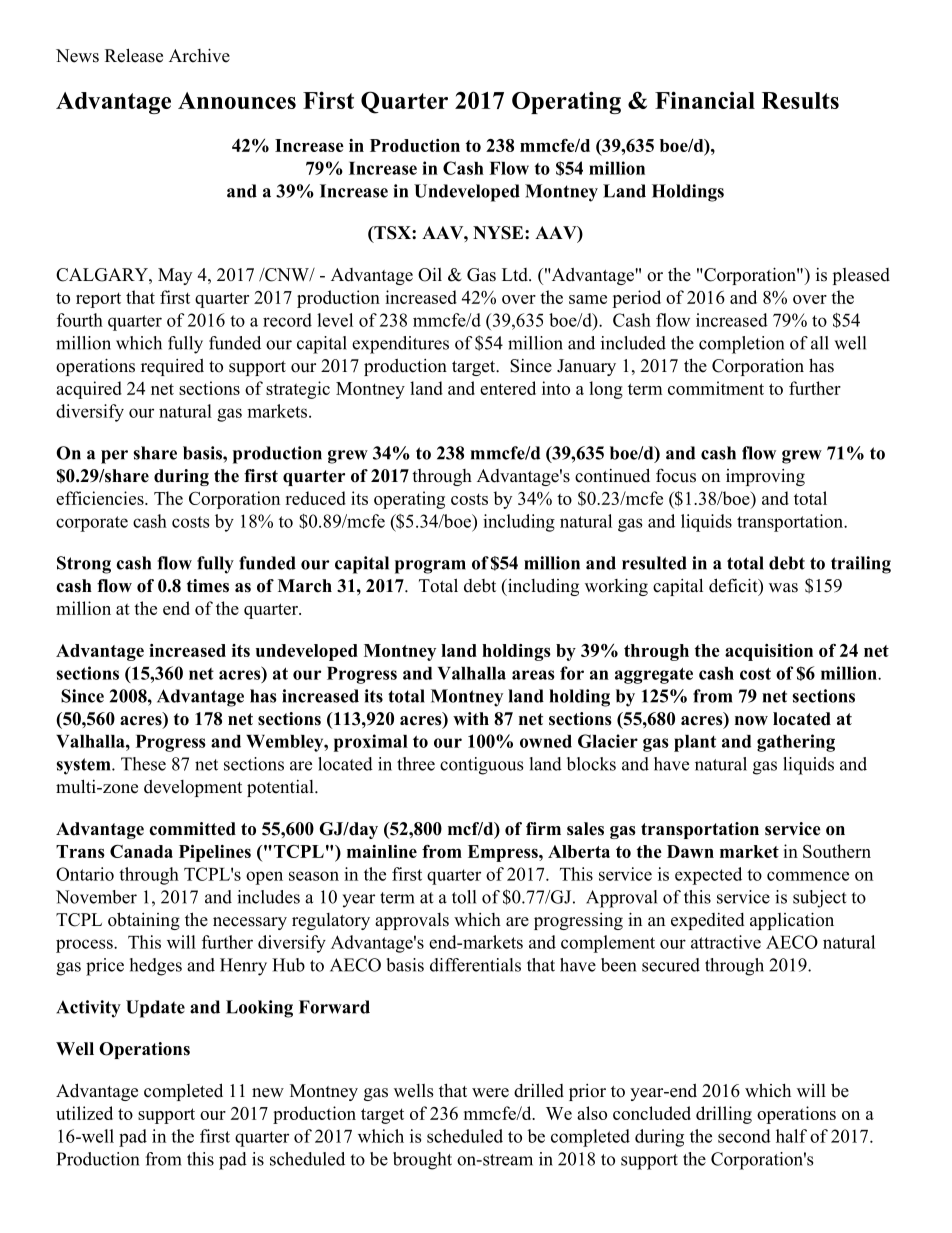  What do you see at coordinates (84, 1113) in the document?
I see `utilized` at bounding box center [84, 1113].
